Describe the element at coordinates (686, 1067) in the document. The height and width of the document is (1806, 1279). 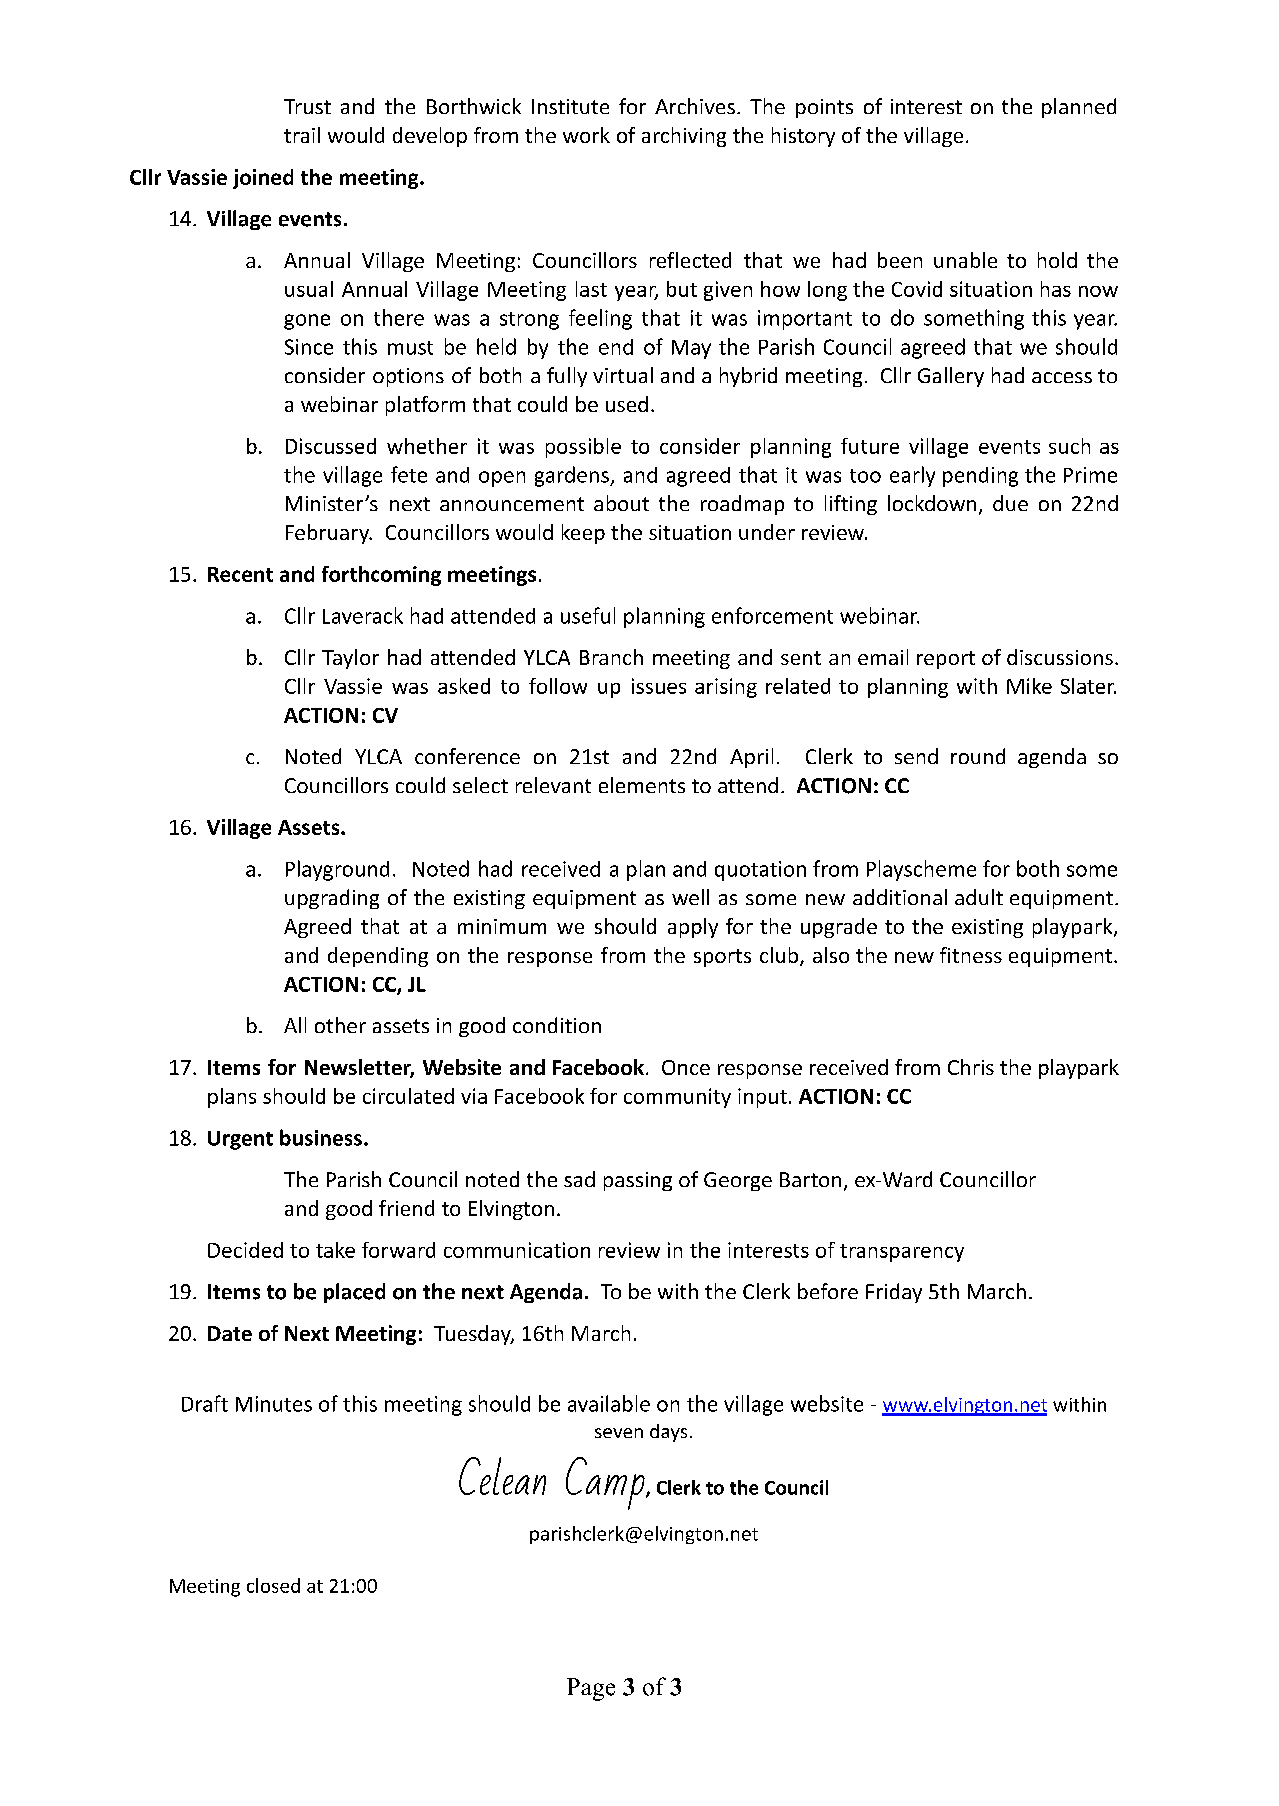
I see `Once` at that location.
